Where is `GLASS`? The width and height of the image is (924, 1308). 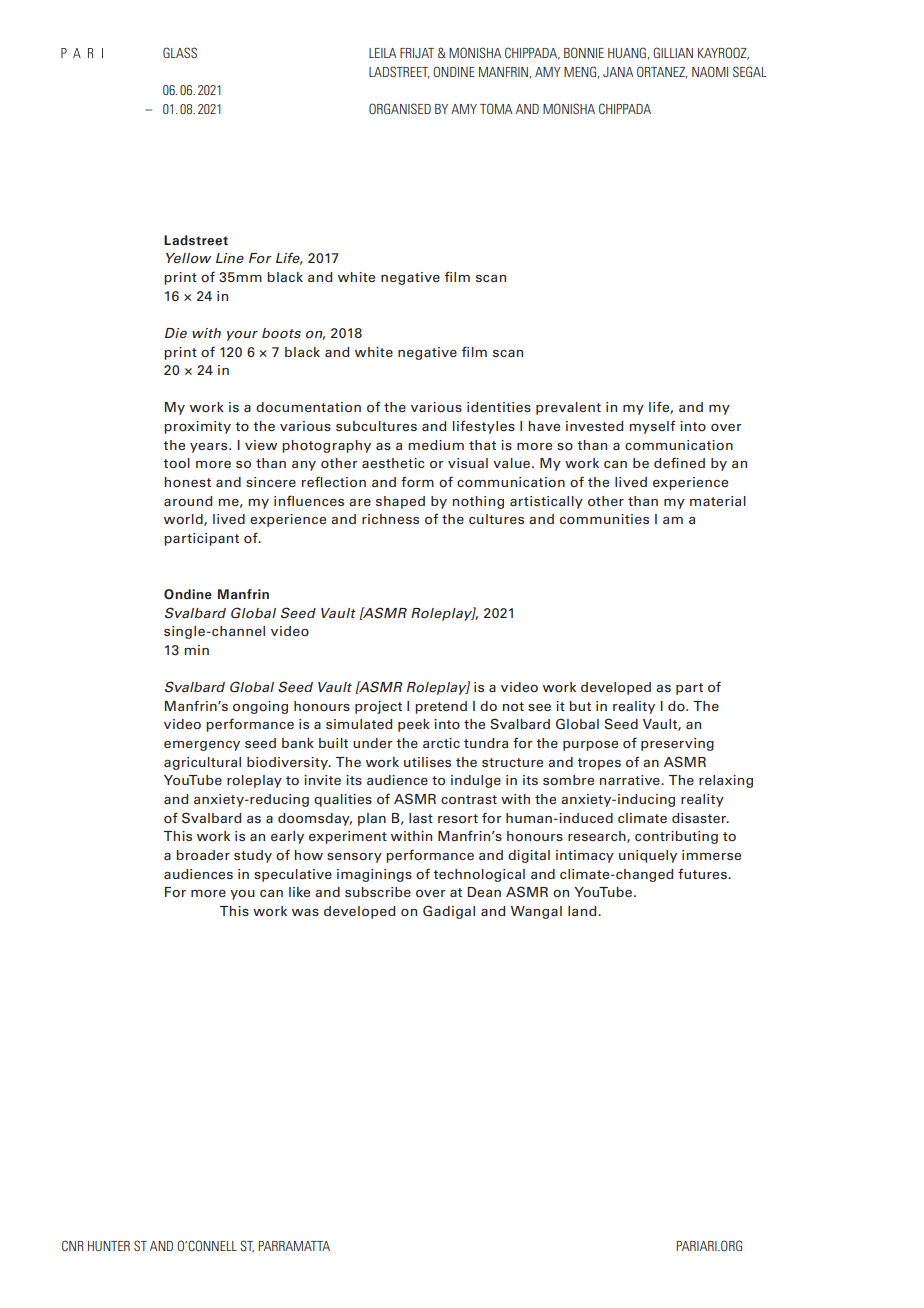 GLASS is located at coordinates (180, 52).
